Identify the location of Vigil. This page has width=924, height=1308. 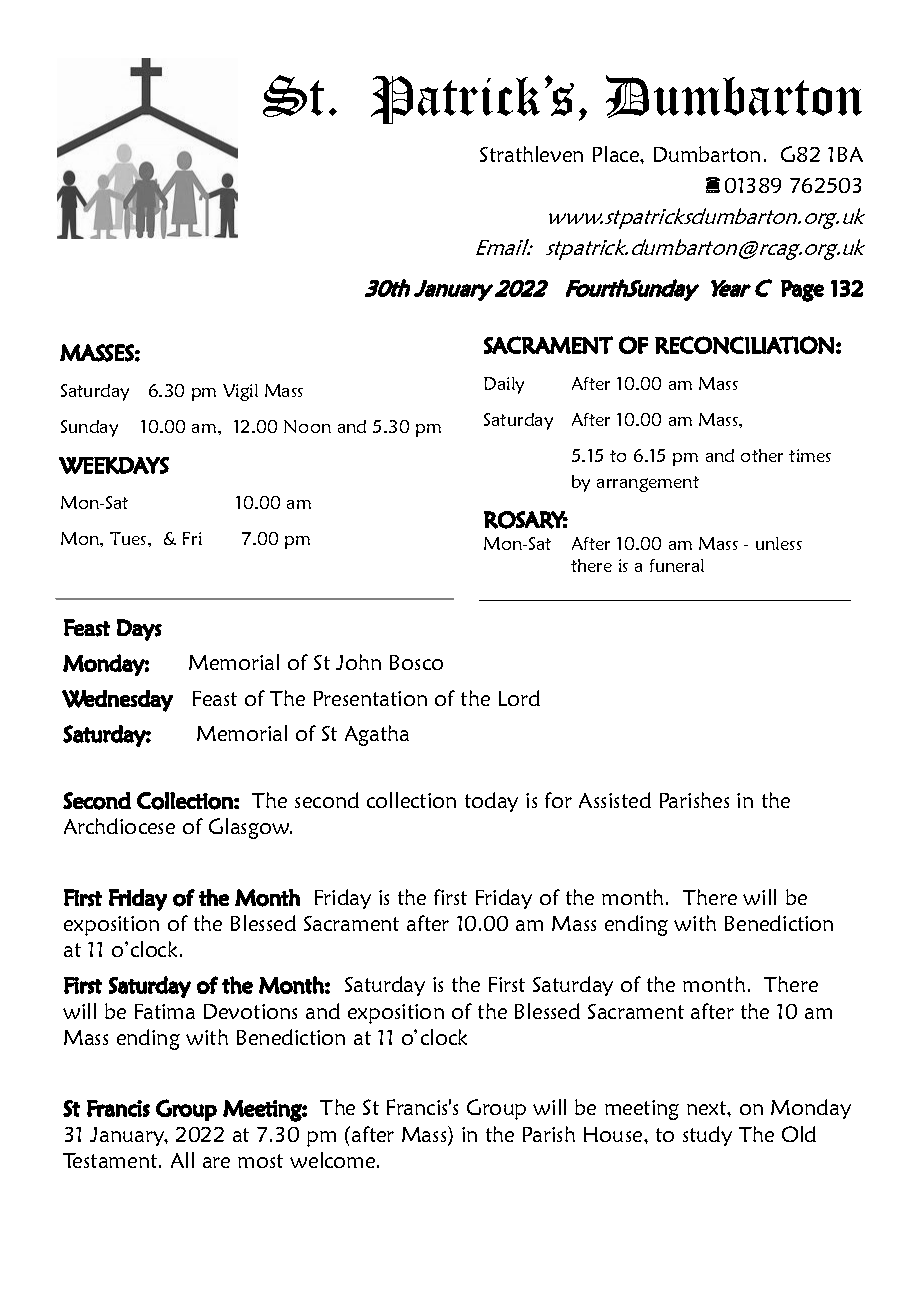
(240, 392).
